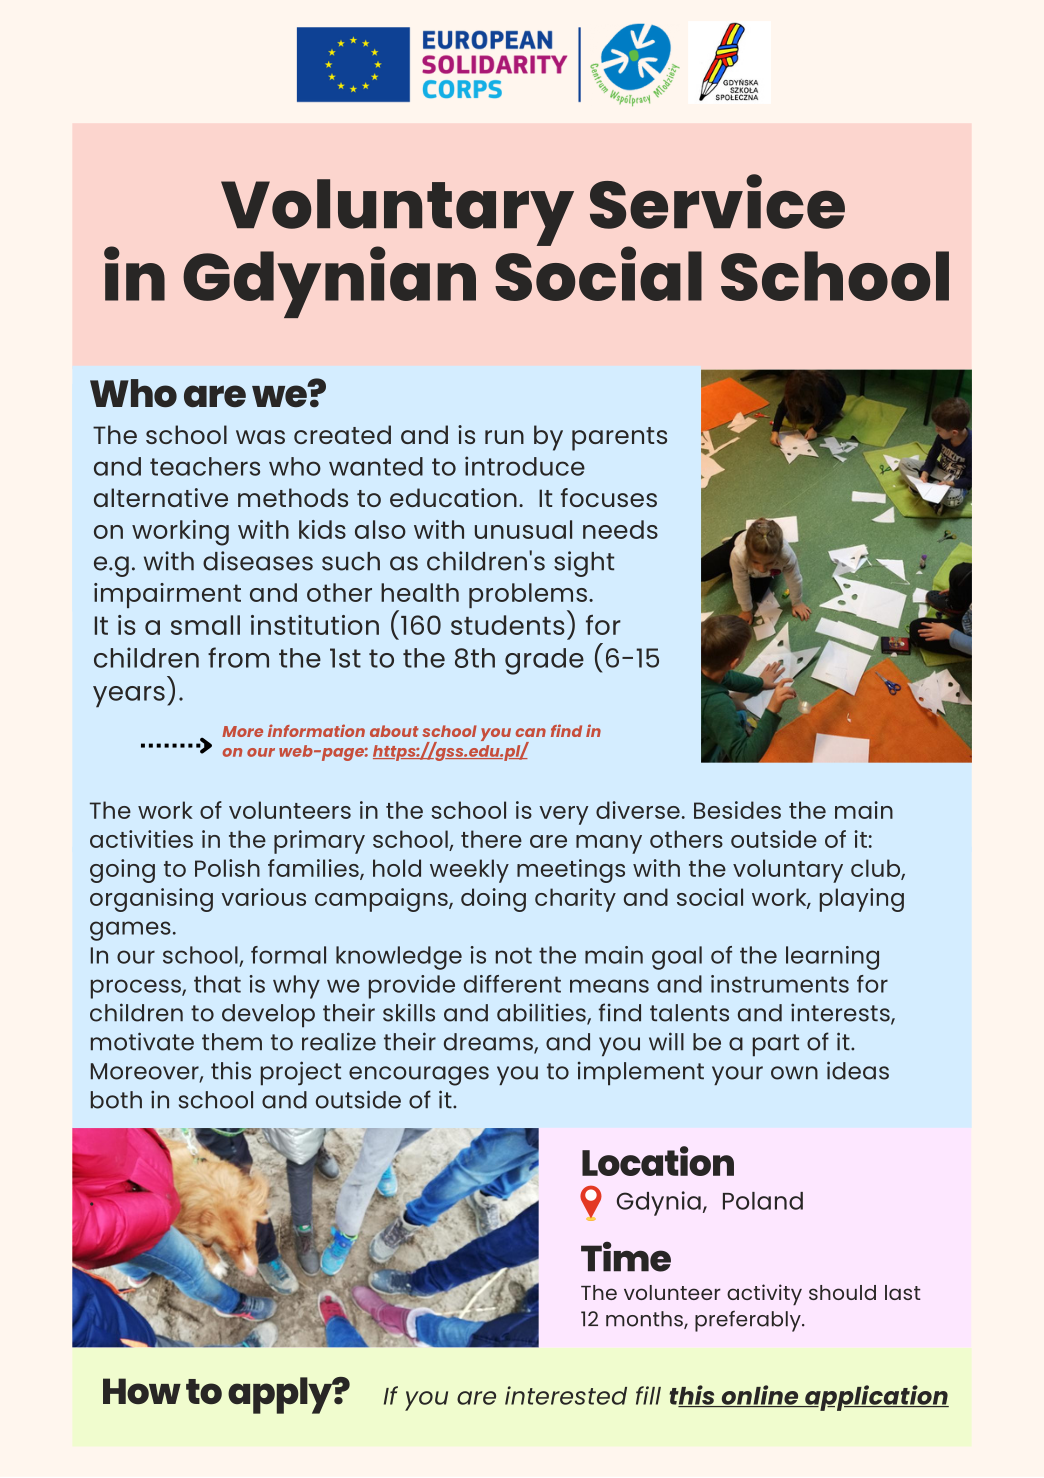 This screenshot has height=1478, width=1044. I want to click on alternative, so click(161, 497).
